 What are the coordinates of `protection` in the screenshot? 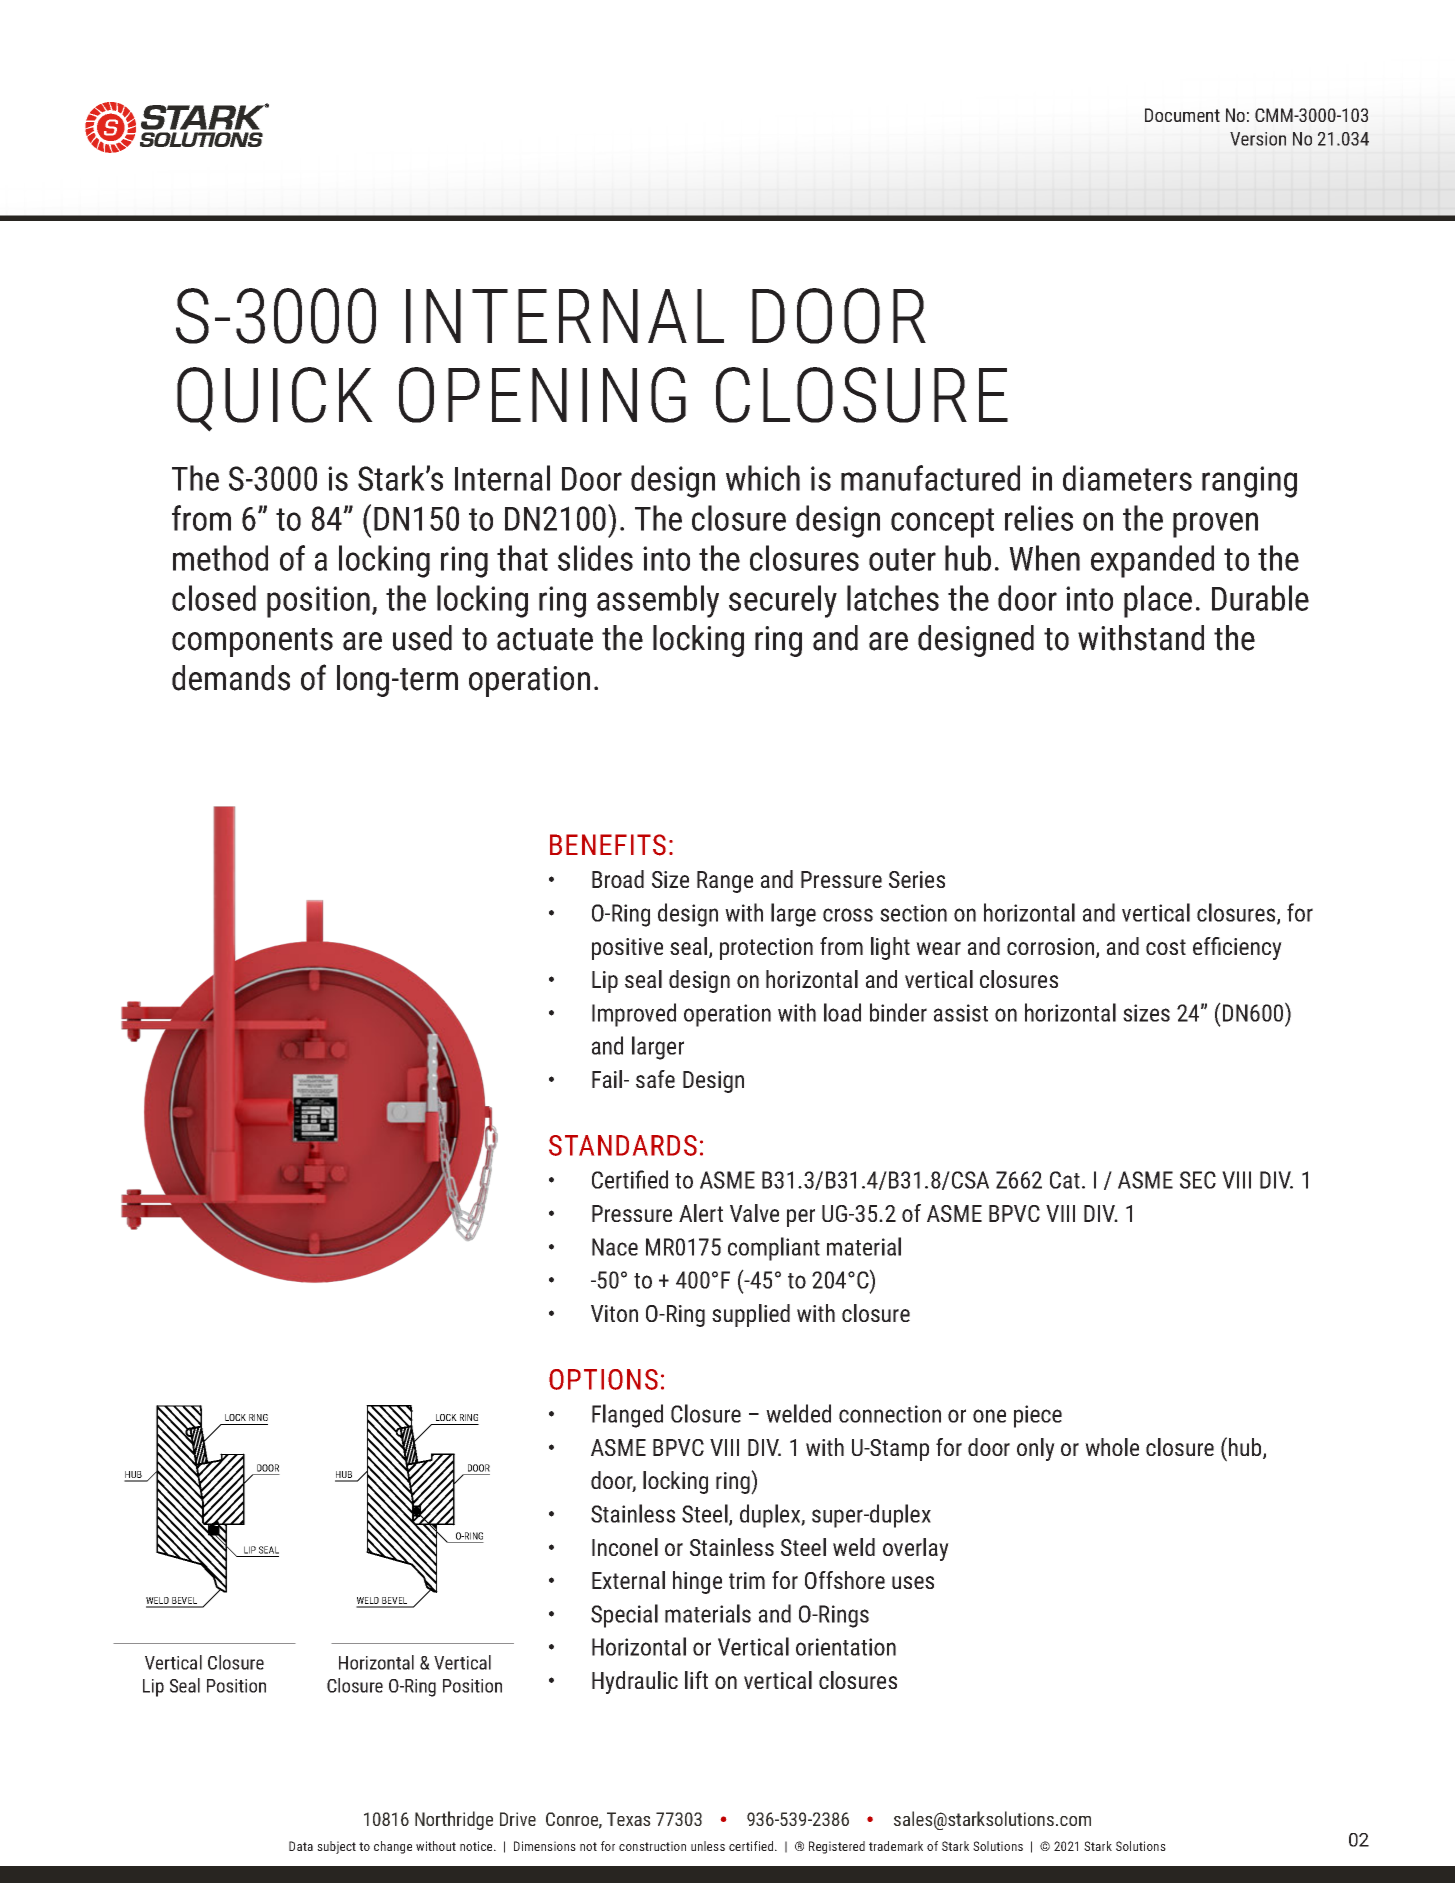 It's located at (766, 949).
